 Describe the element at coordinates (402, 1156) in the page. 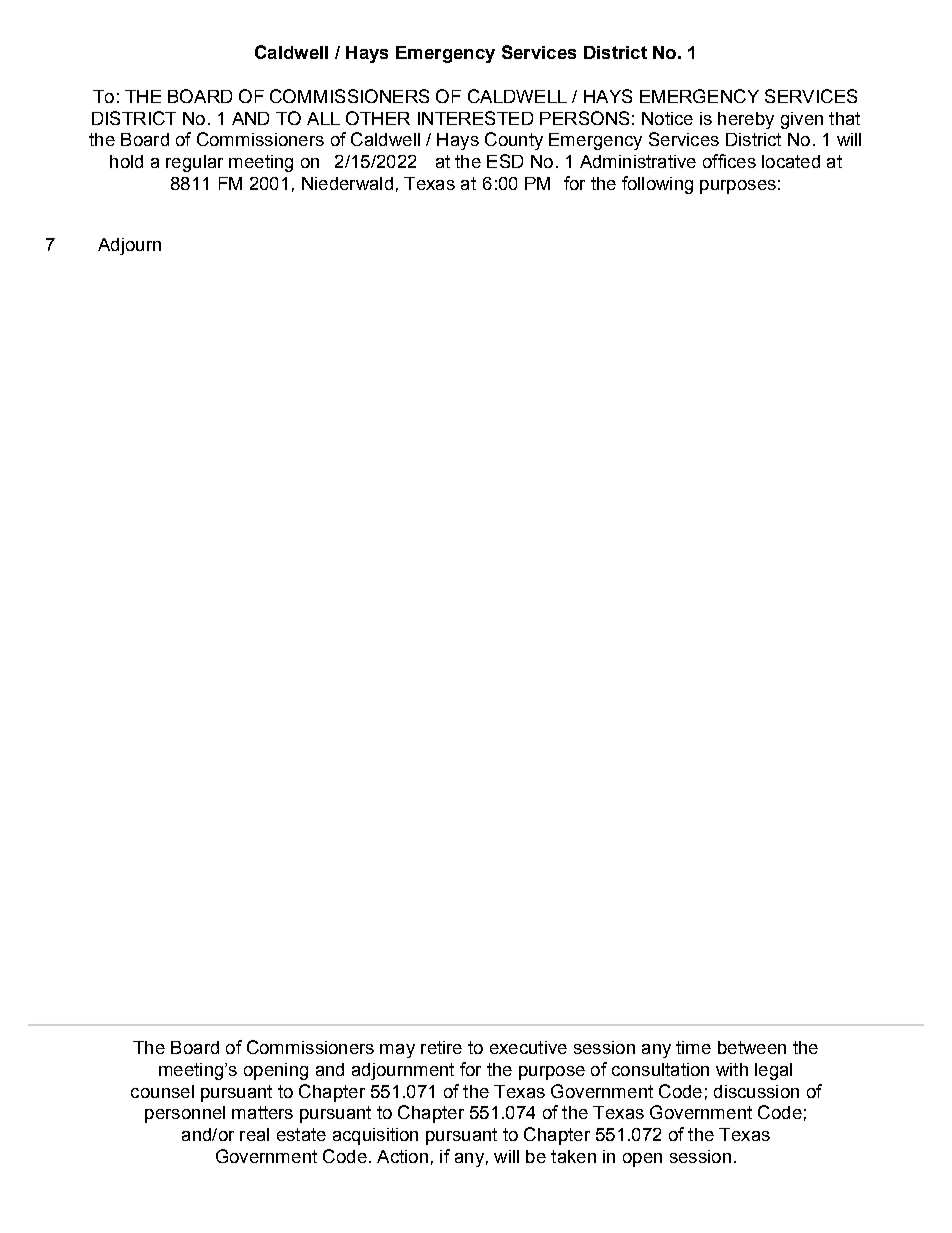

I see `Action` at that location.
